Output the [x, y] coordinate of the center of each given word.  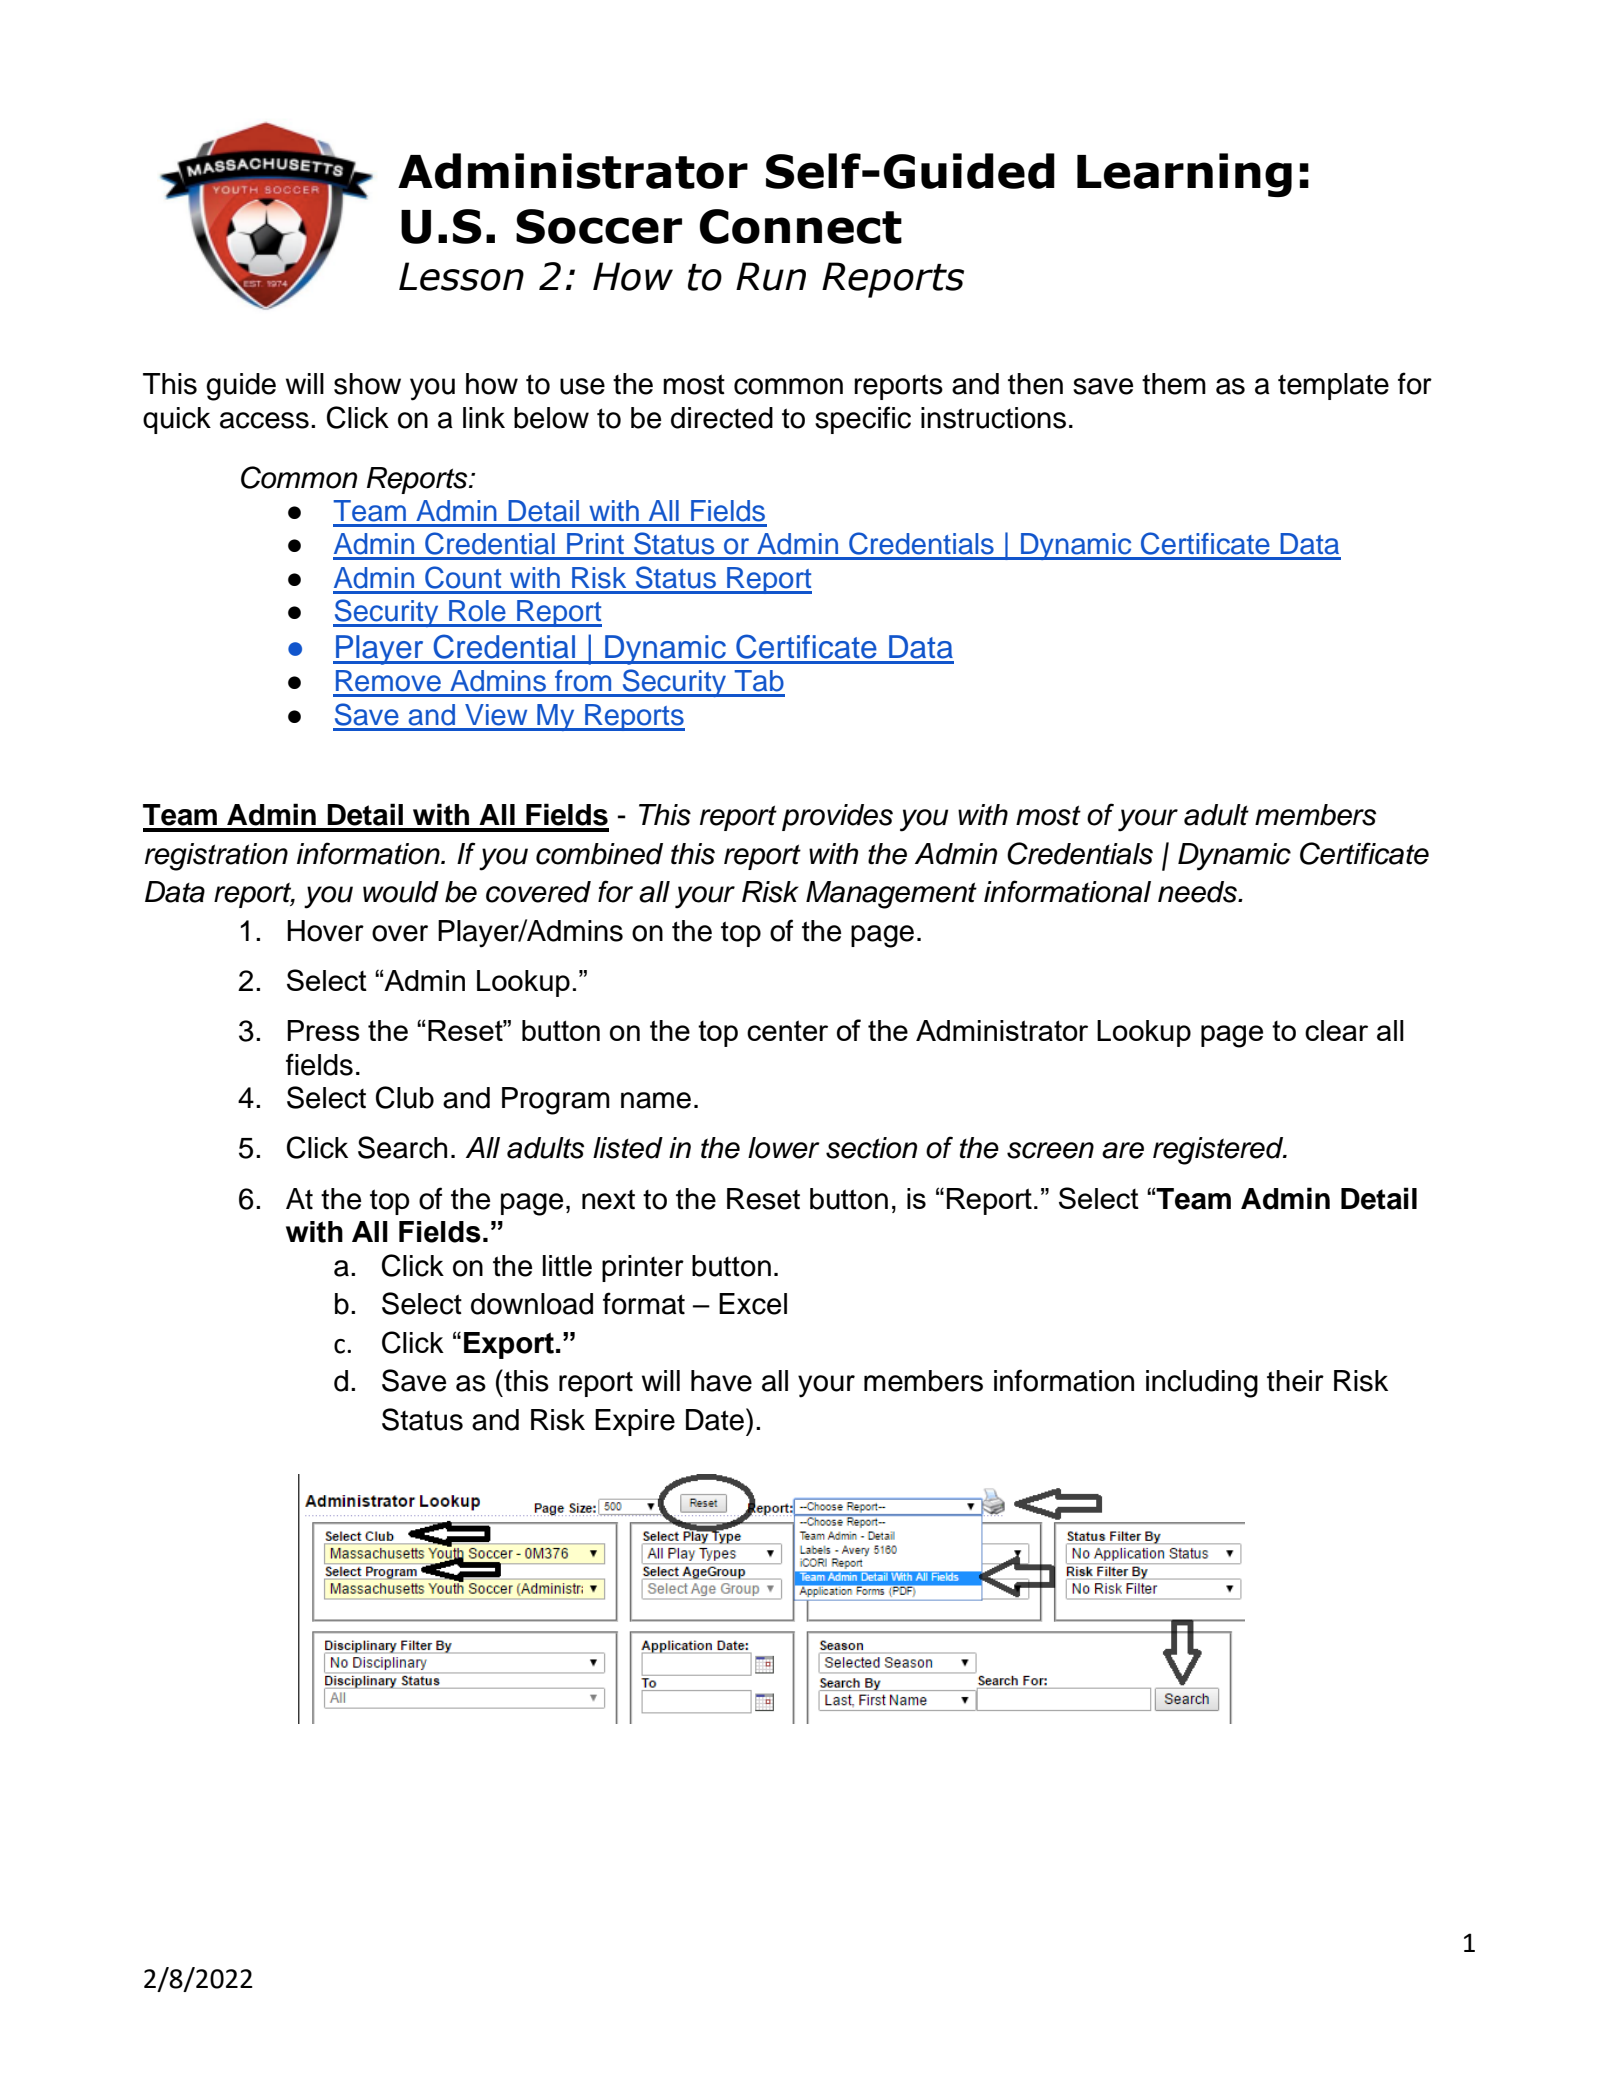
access [264, 420]
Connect [801, 226]
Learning [1184, 175]
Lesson [461, 276]
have [721, 1381]
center [787, 1030]
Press [323, 1030]
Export [509, 1345]
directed [722, 418]
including [1202, 1384]
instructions [993, 418]
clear [1336, 1030]
